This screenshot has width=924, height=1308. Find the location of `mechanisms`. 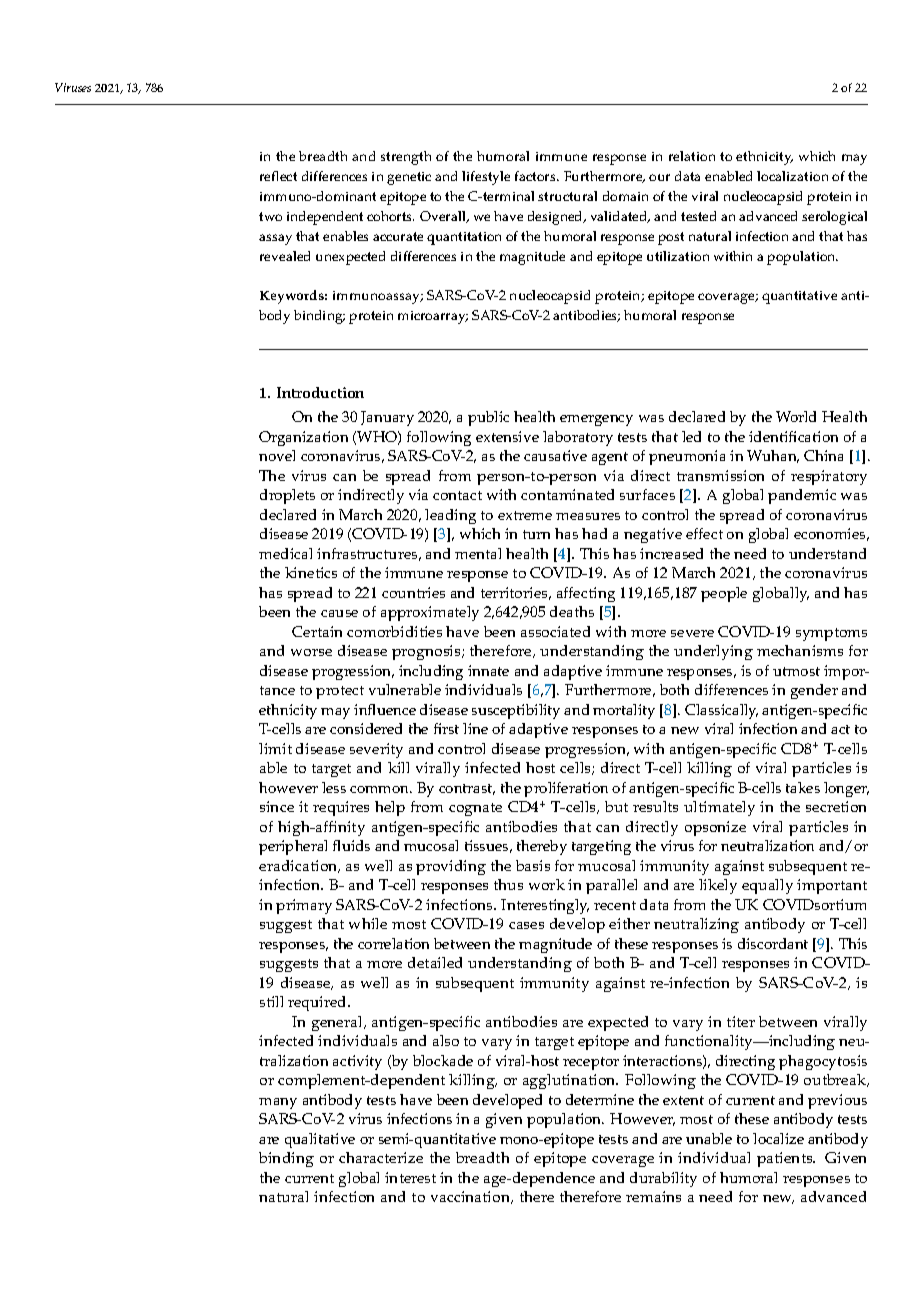

mechanisms is located at coordinates (800, 650).
